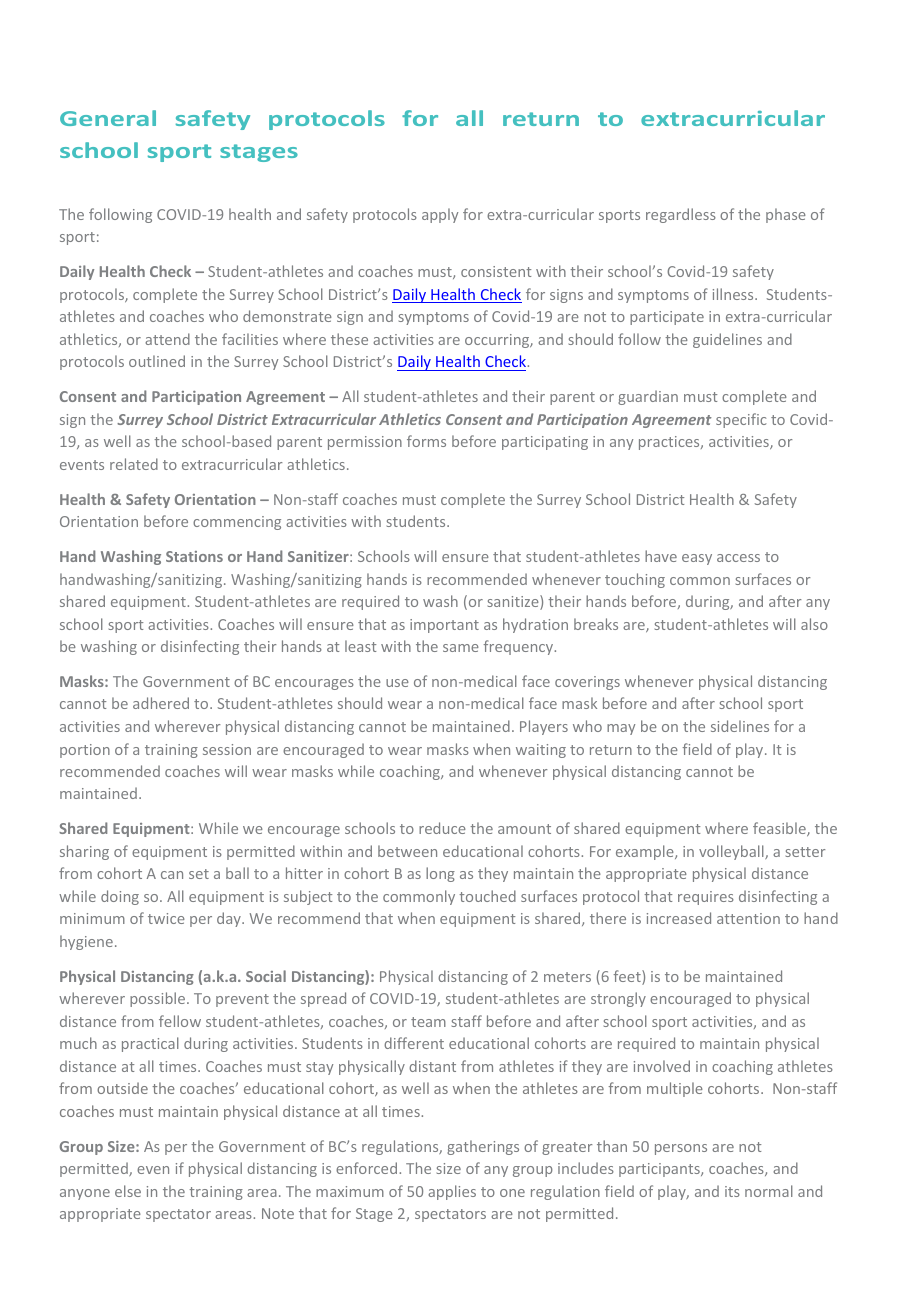 Image resolution: width=924 pixels, height=1307 pixels. Describe the element at coordinates (161, 703) in the screenshot. I see `adhered` at that location.
